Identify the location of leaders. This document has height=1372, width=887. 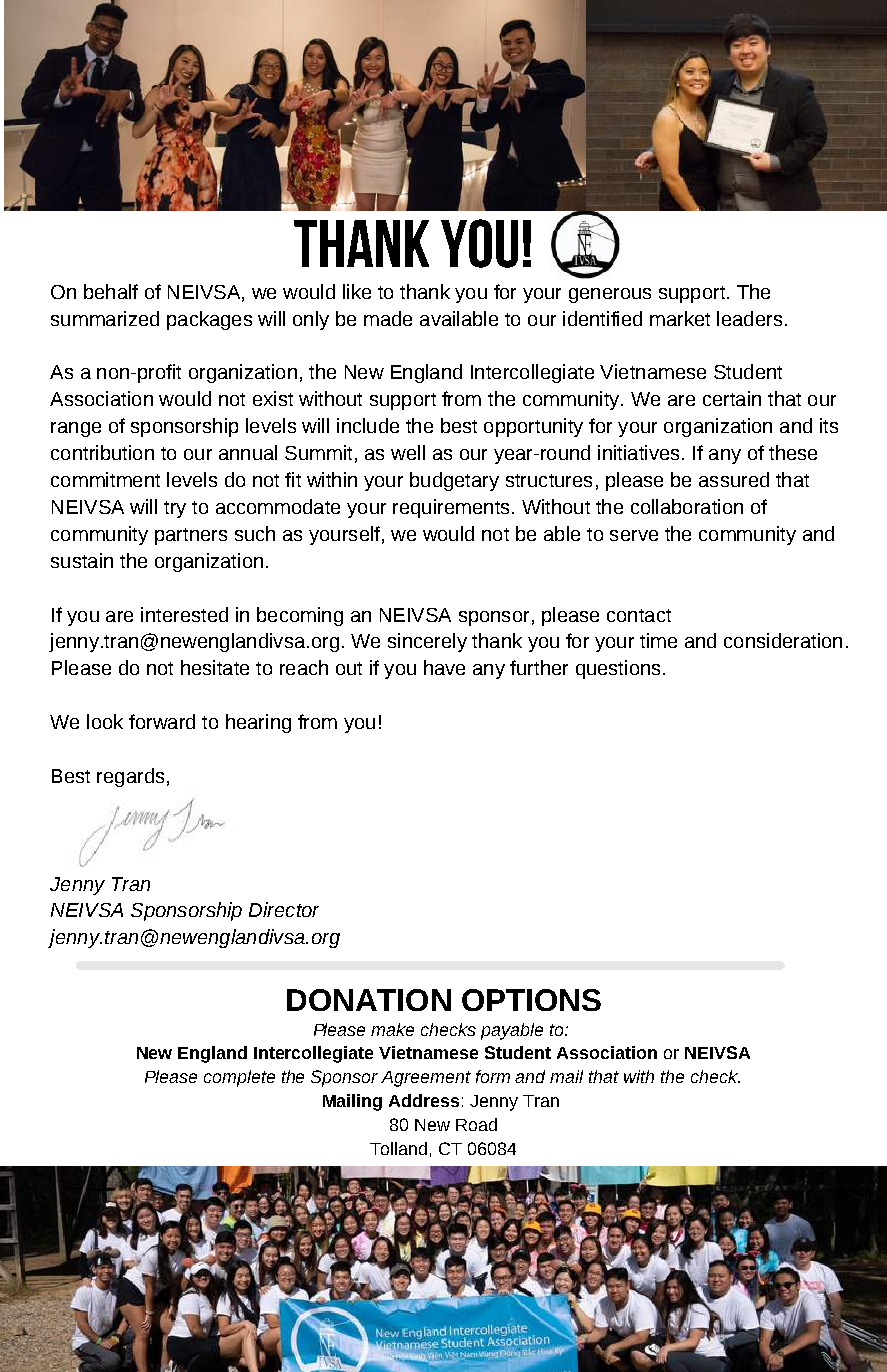
(749, 318).
